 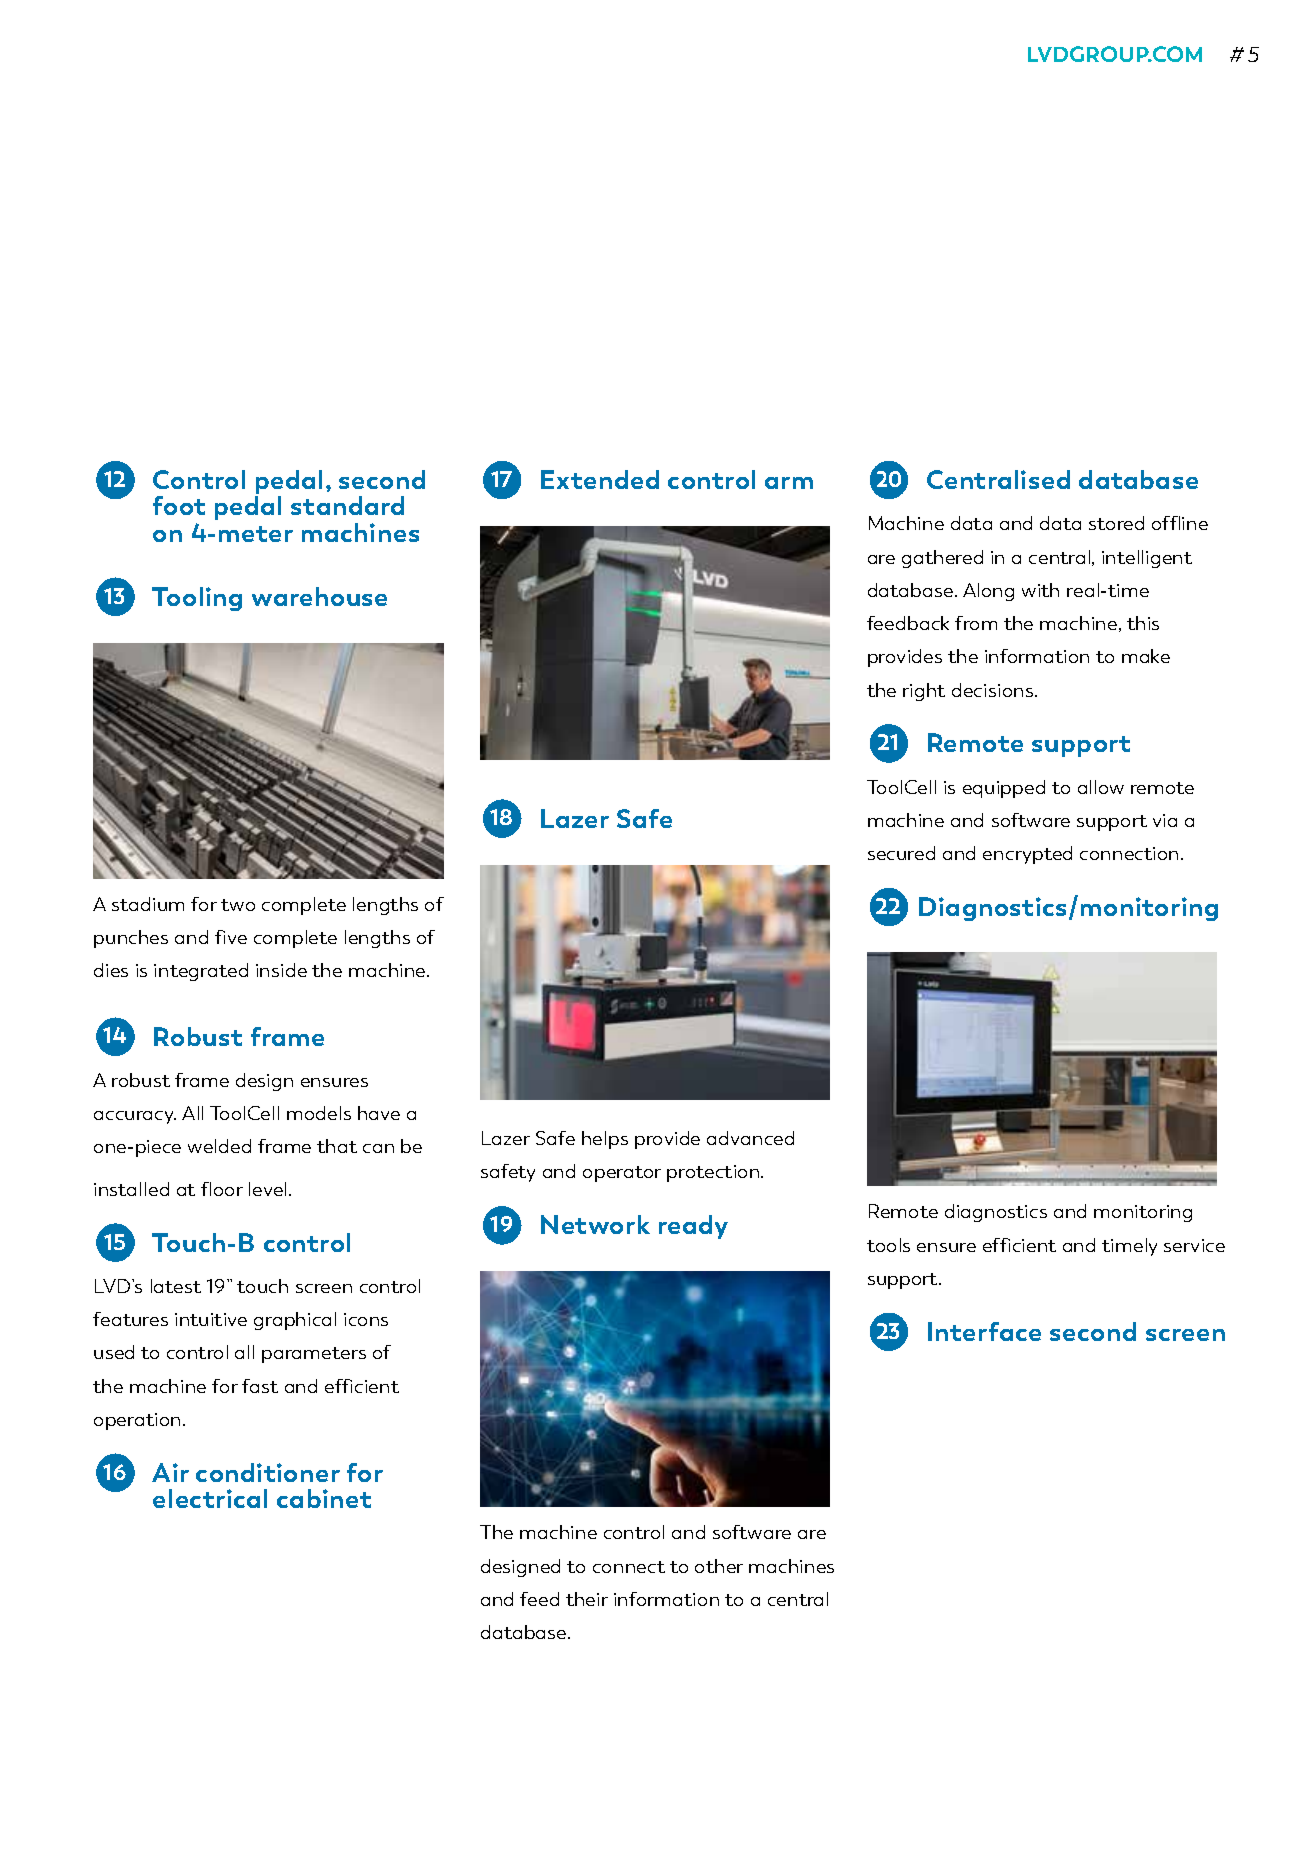 I want to click on encrypted, so click(x=1027, y=855).
